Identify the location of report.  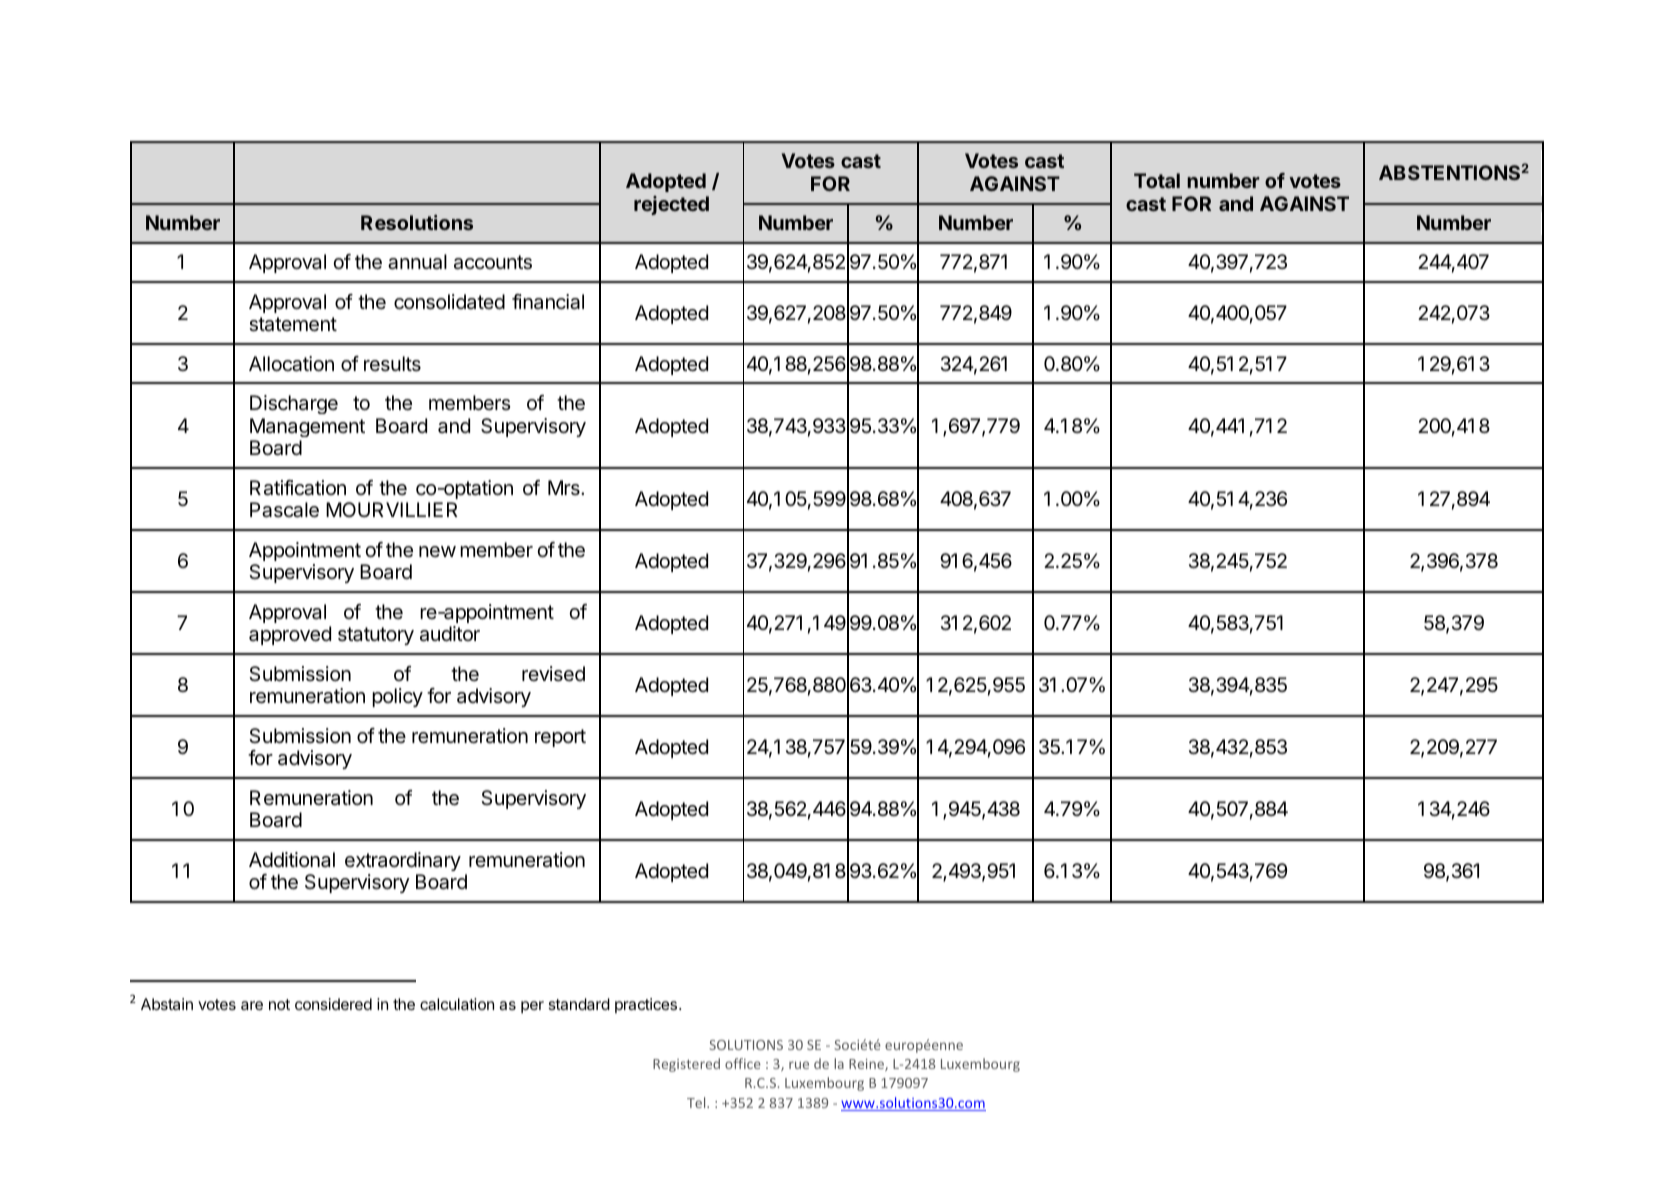
(560, 738).
